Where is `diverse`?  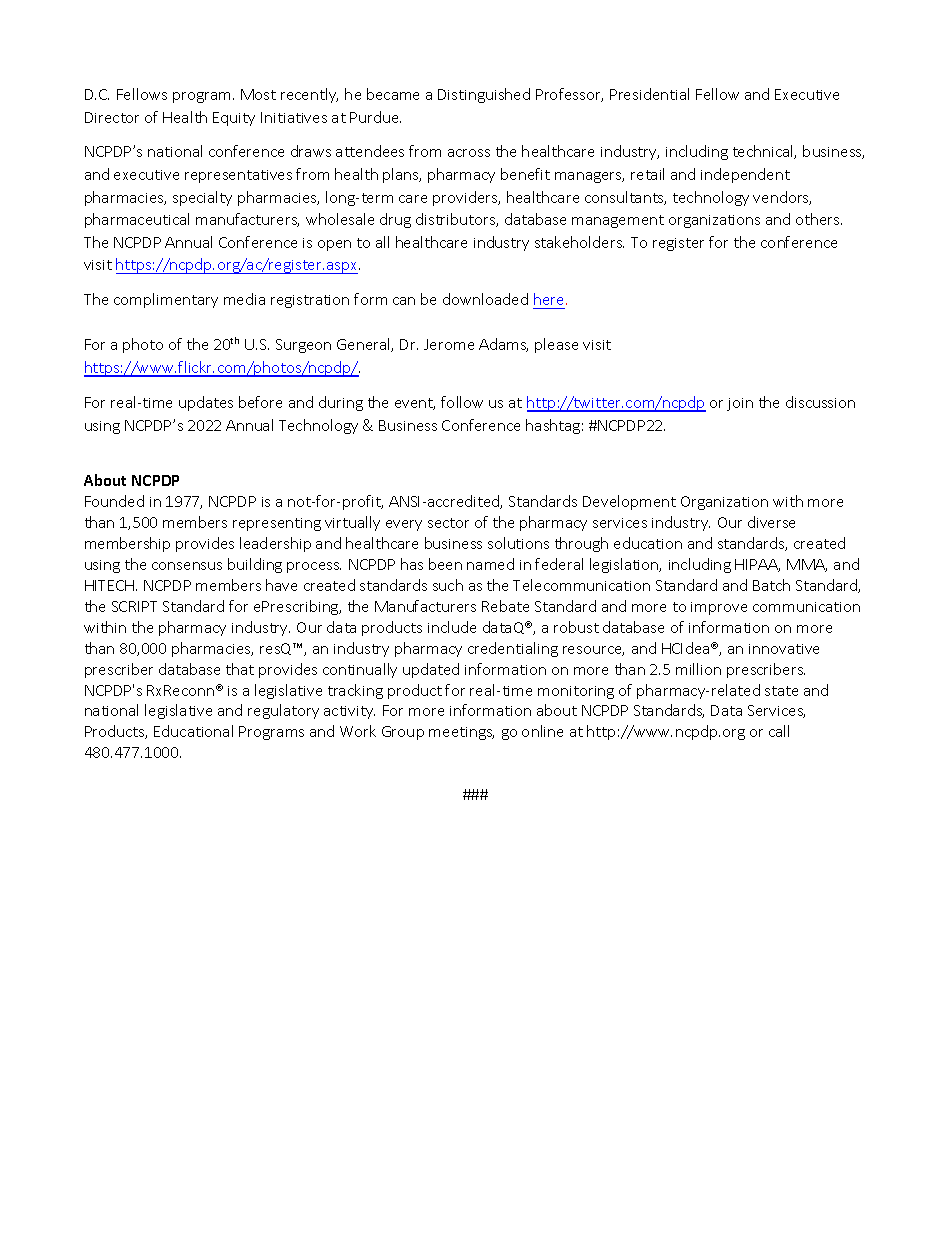 diverse is located at coordinates (771, 522).
